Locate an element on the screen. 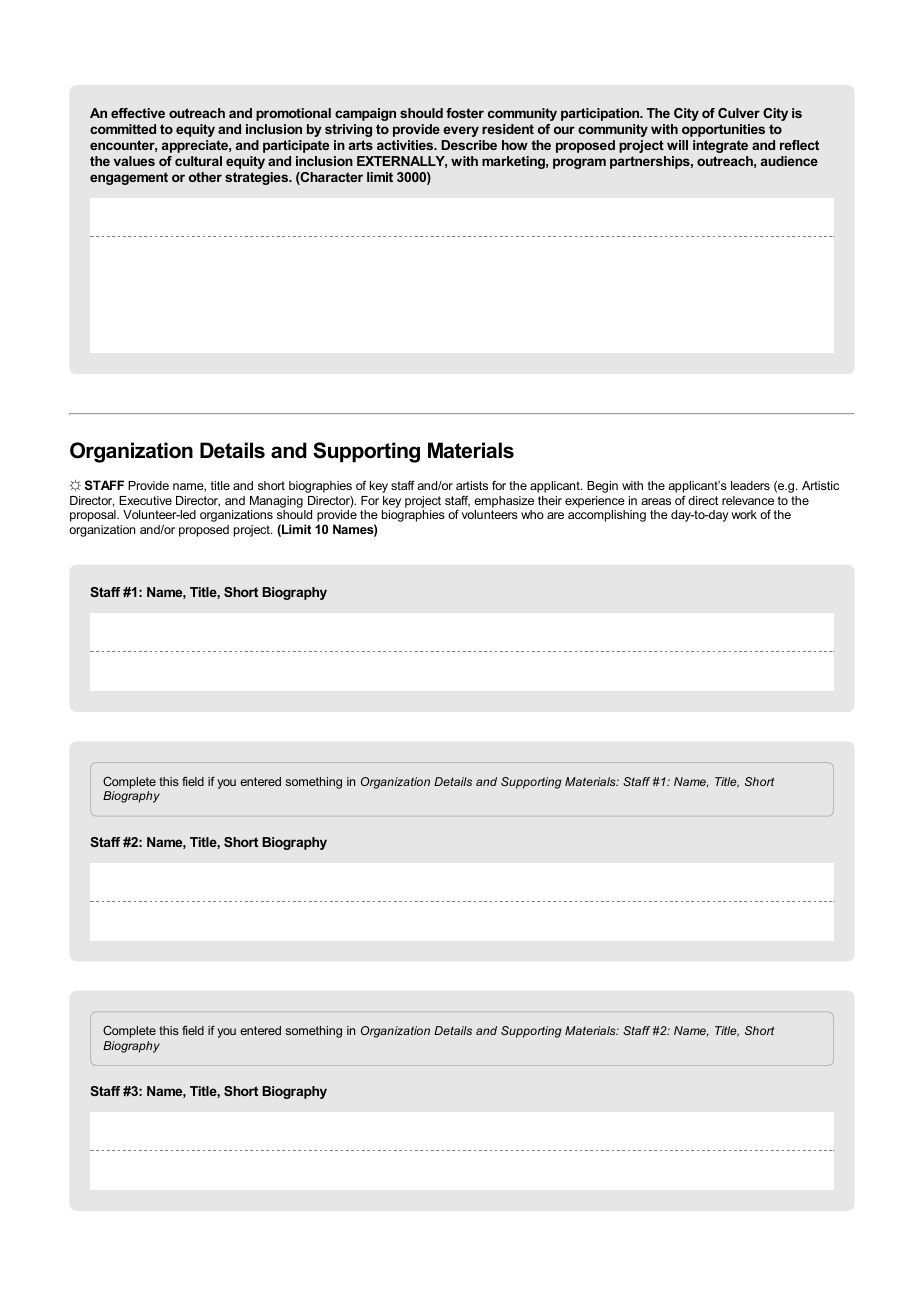 The image size is (924, 1308). opportunities is located at coordinates (723, 130).
